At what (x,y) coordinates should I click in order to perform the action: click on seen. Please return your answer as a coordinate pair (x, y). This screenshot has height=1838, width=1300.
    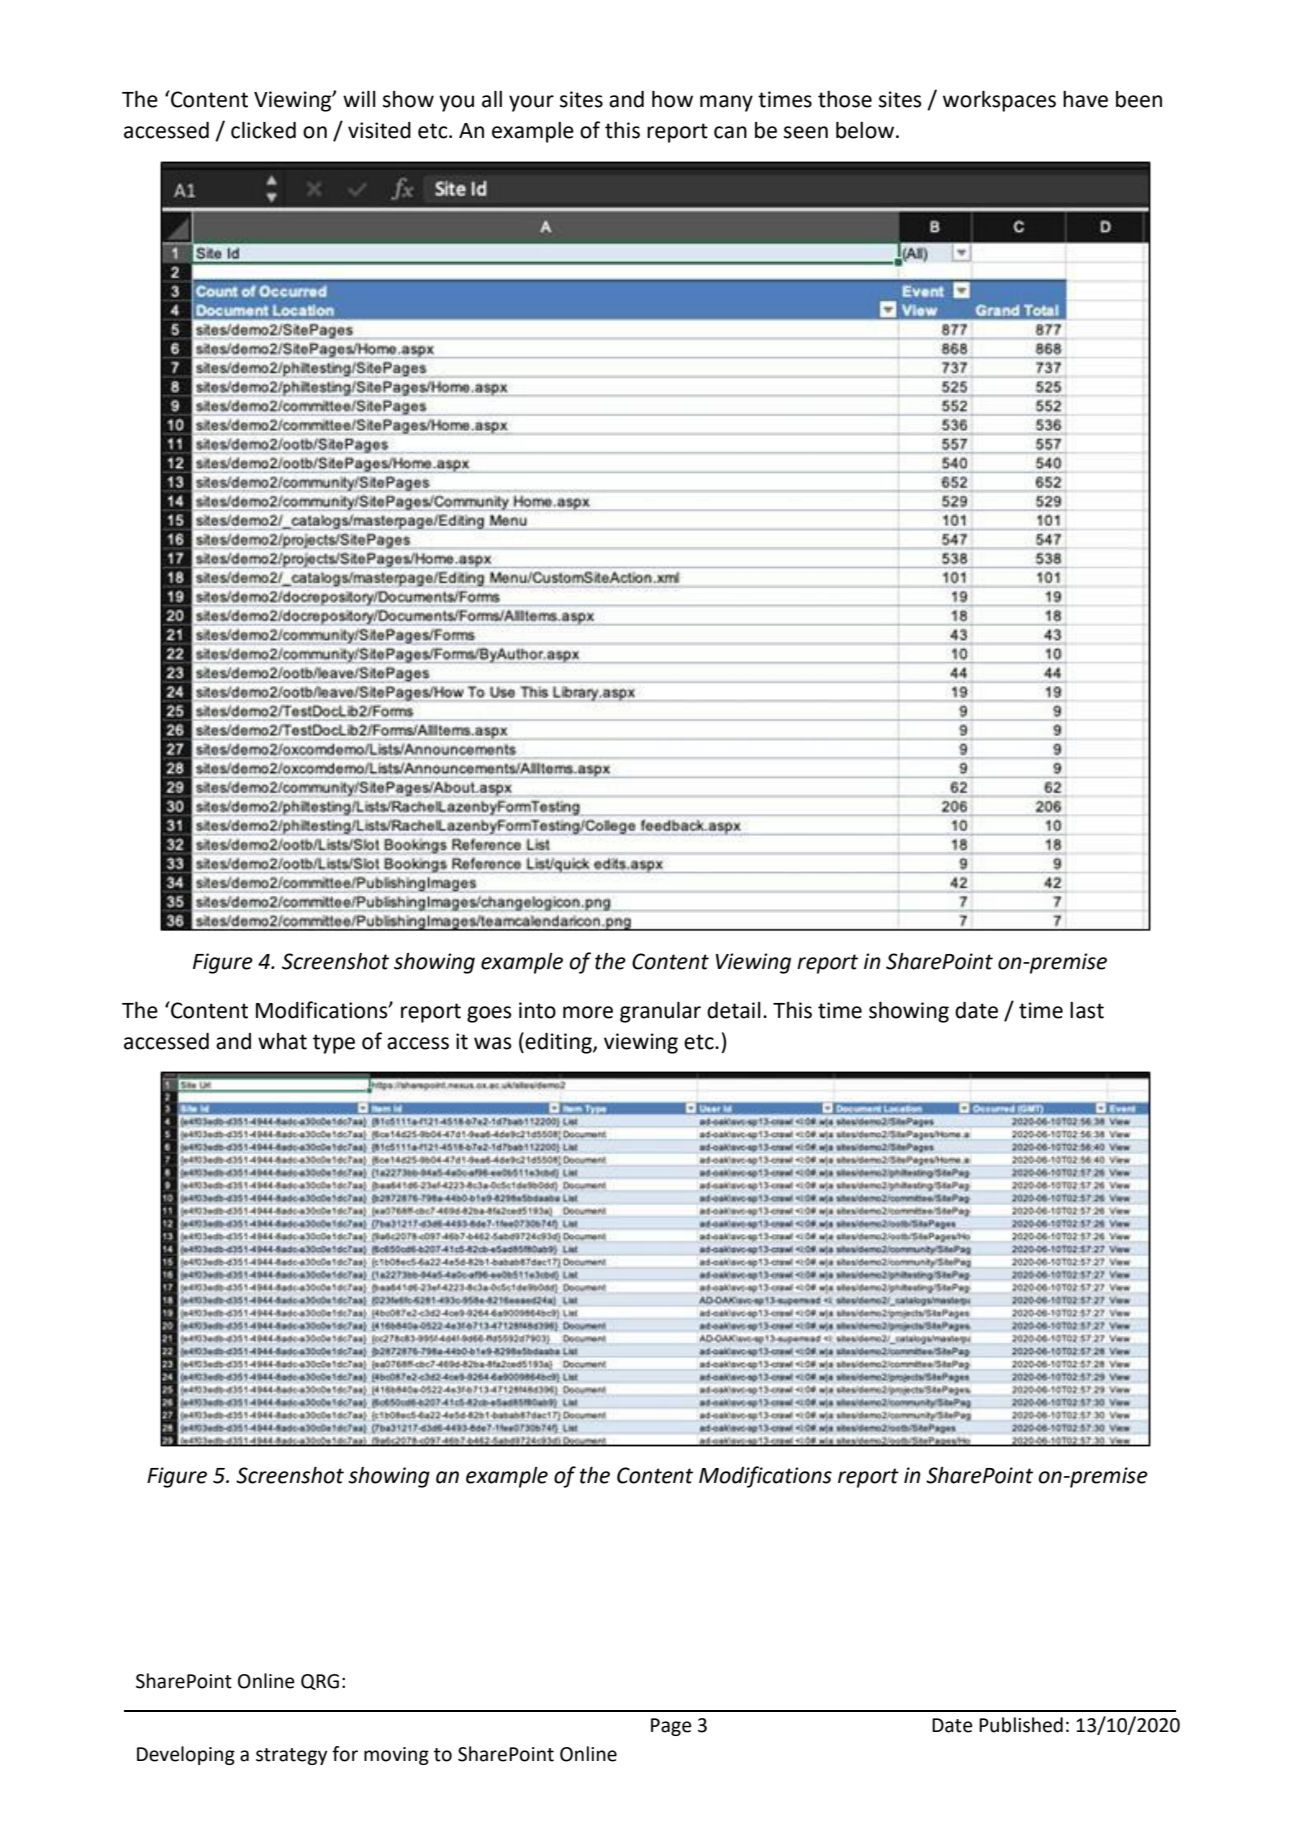
    Looking at the image, I should click on (806, 132).
